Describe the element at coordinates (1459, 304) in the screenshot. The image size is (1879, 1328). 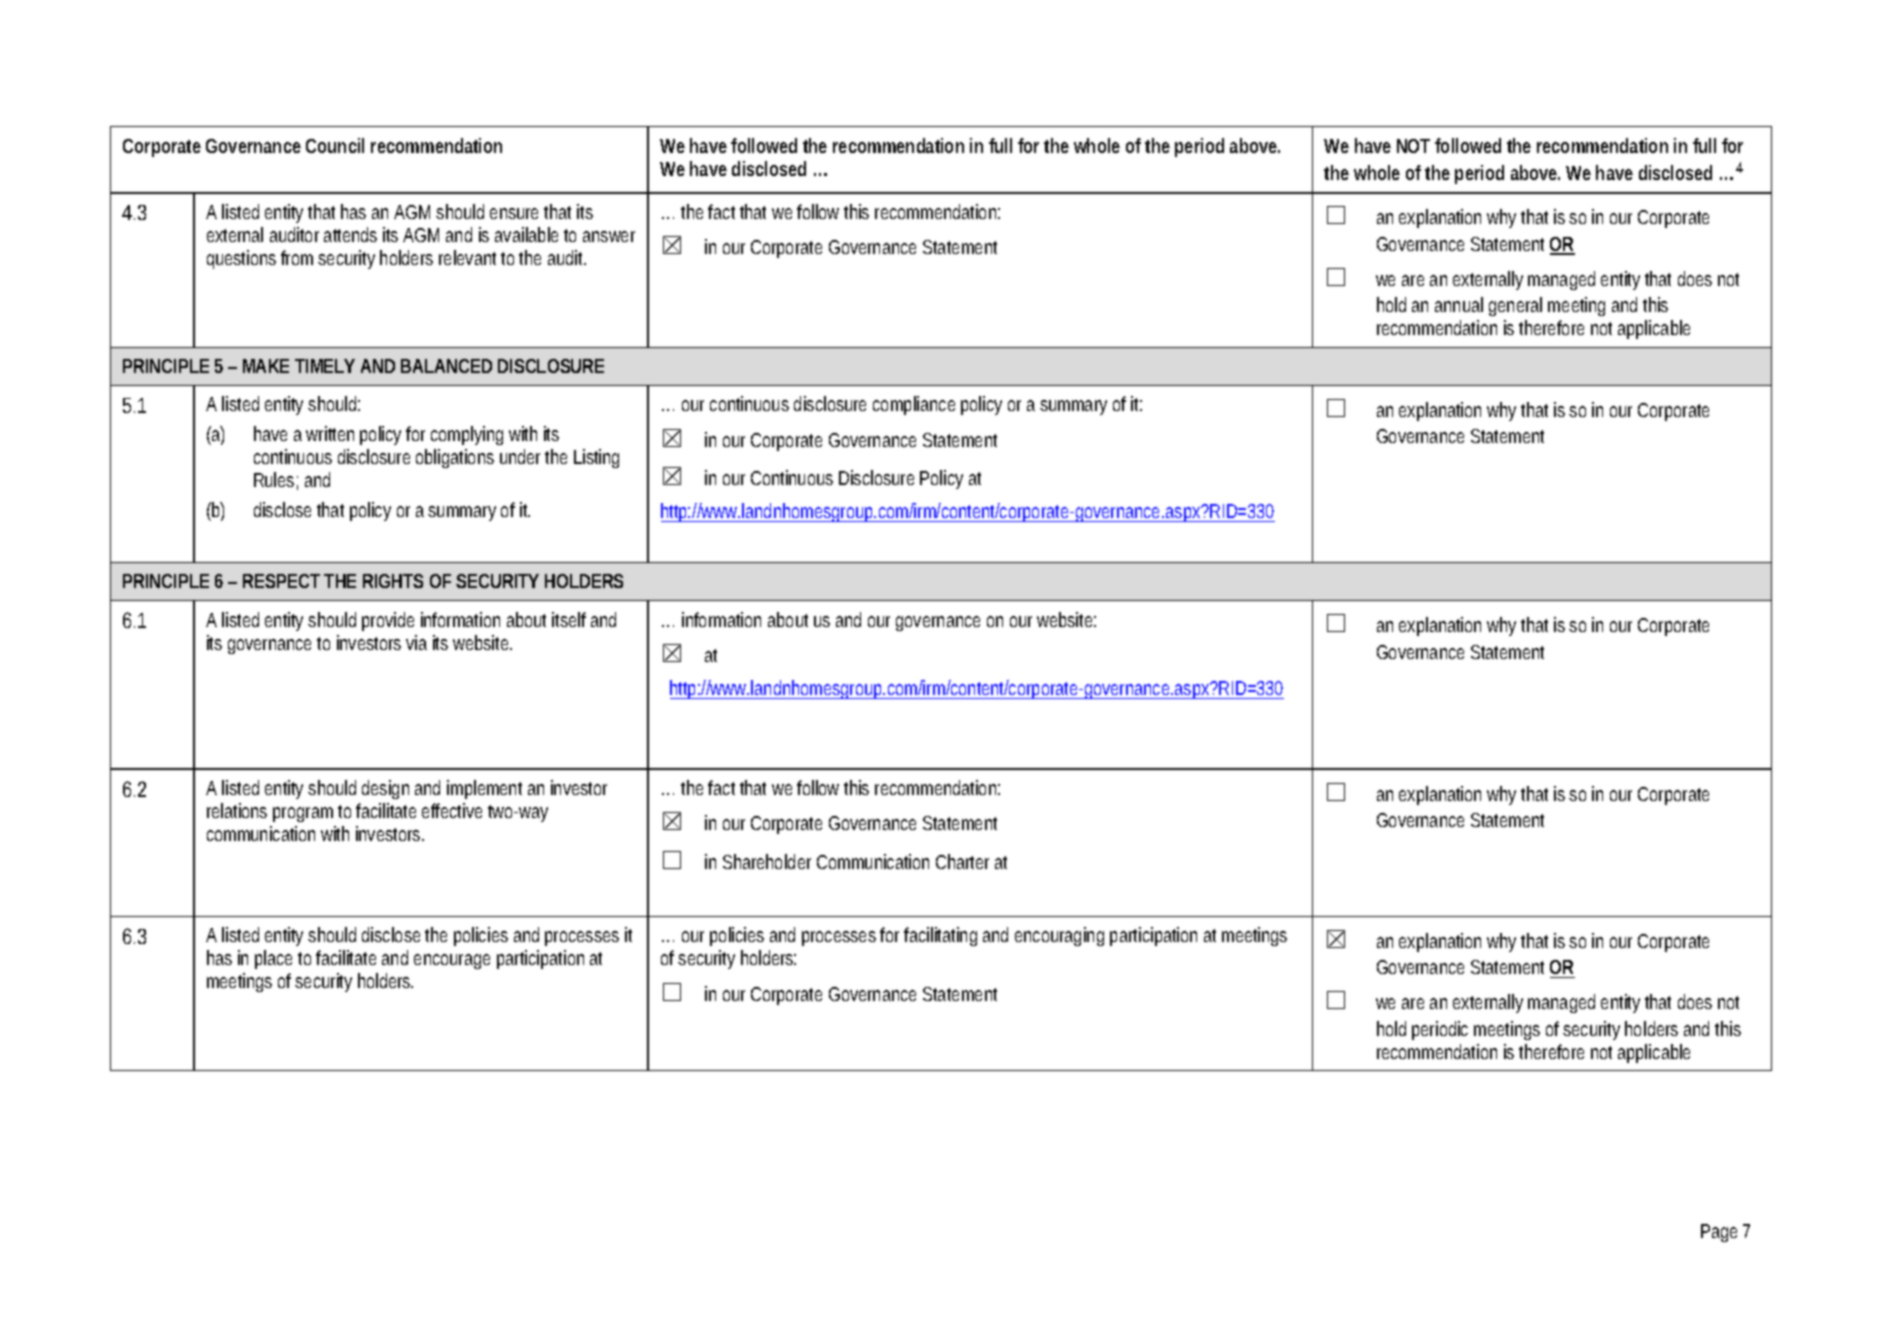
I see `annual` at that location.
